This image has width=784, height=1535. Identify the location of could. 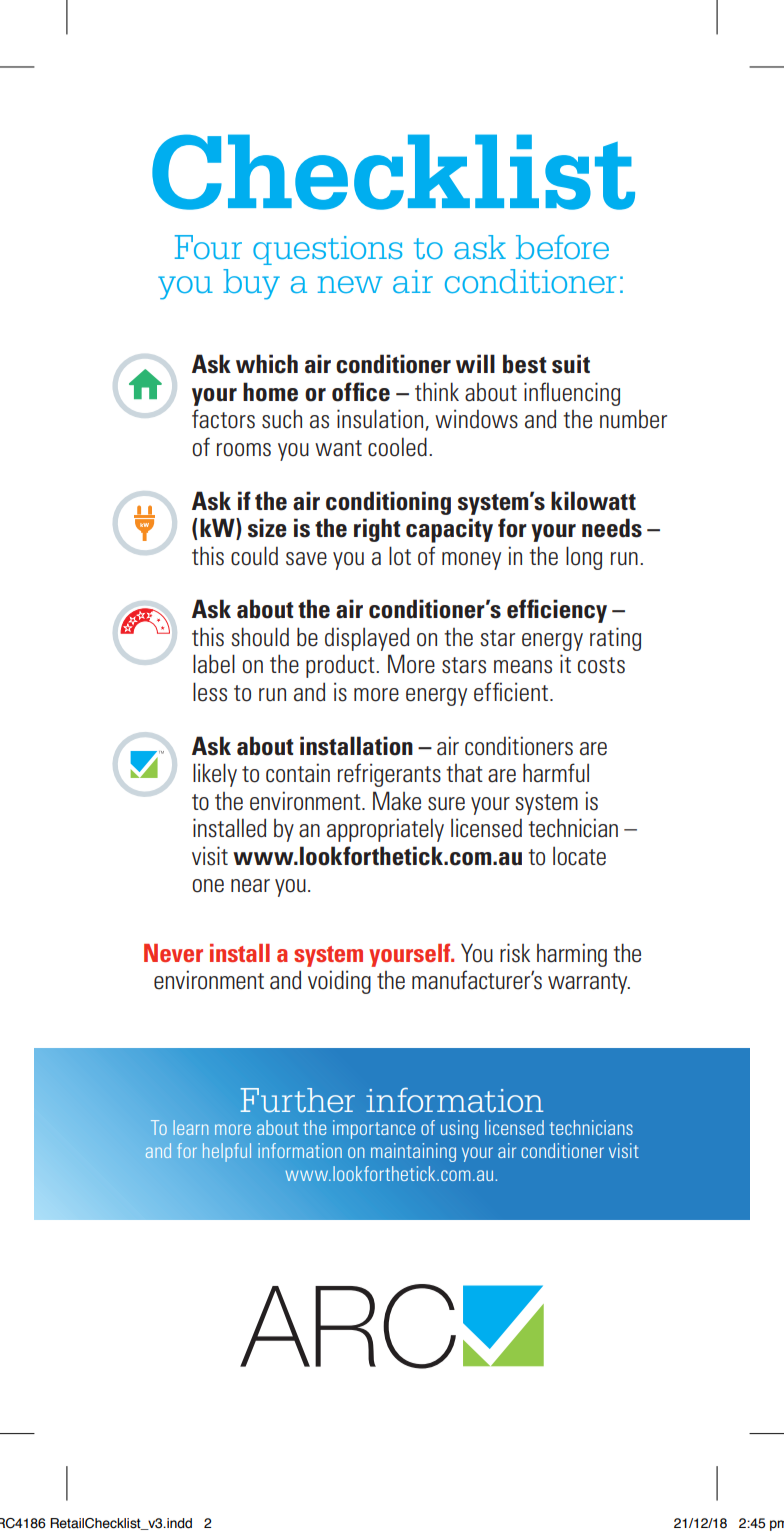
(254, 556).
